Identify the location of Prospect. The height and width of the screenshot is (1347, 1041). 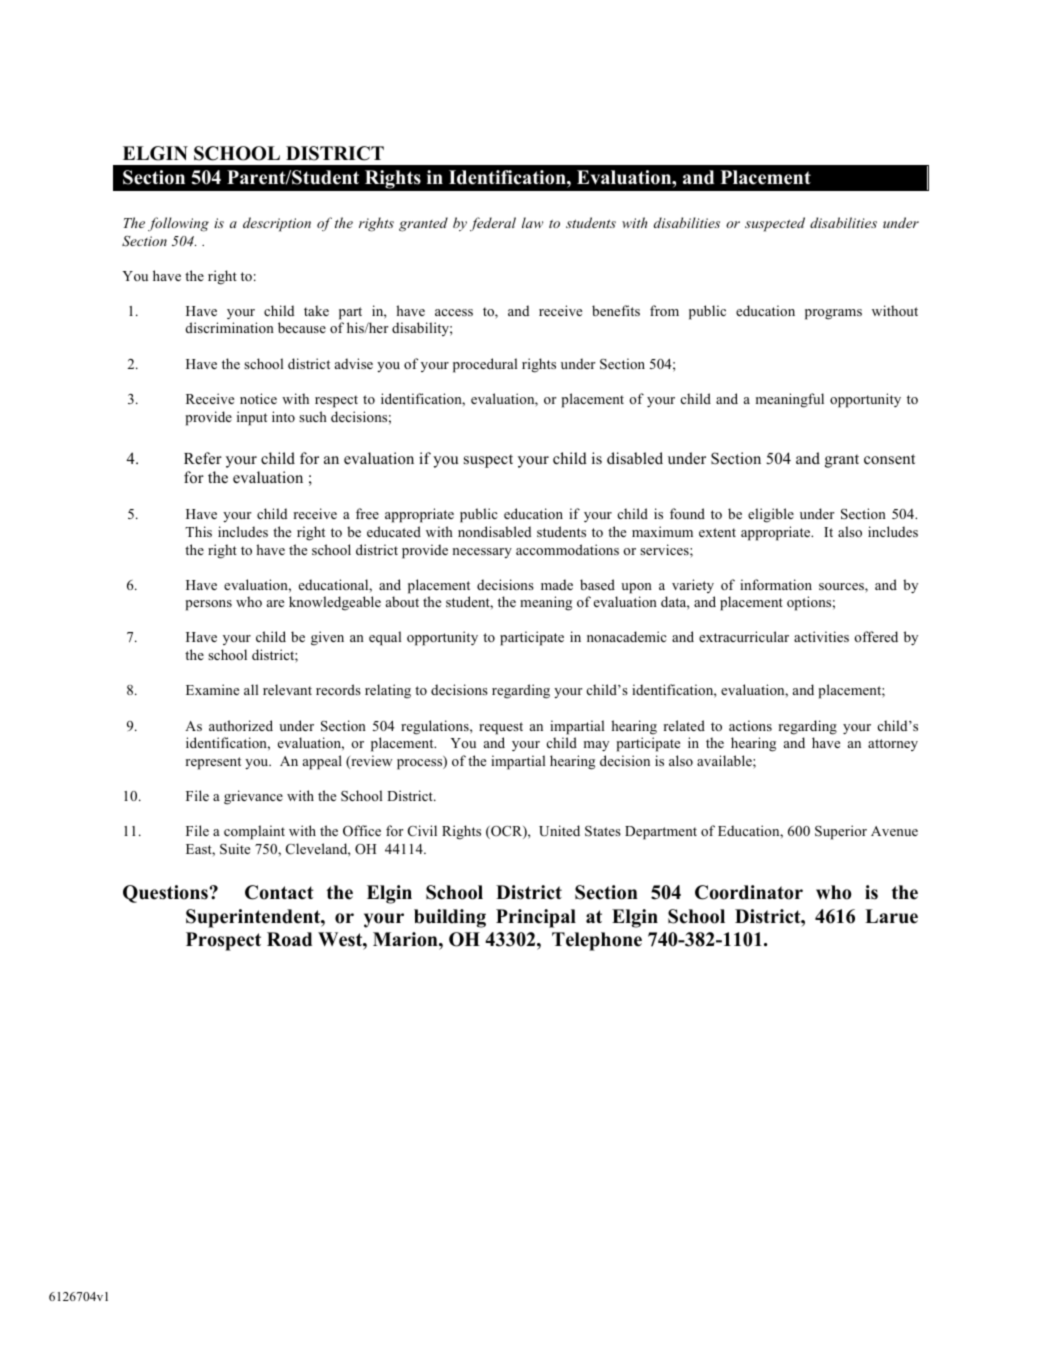
(223, 941).
